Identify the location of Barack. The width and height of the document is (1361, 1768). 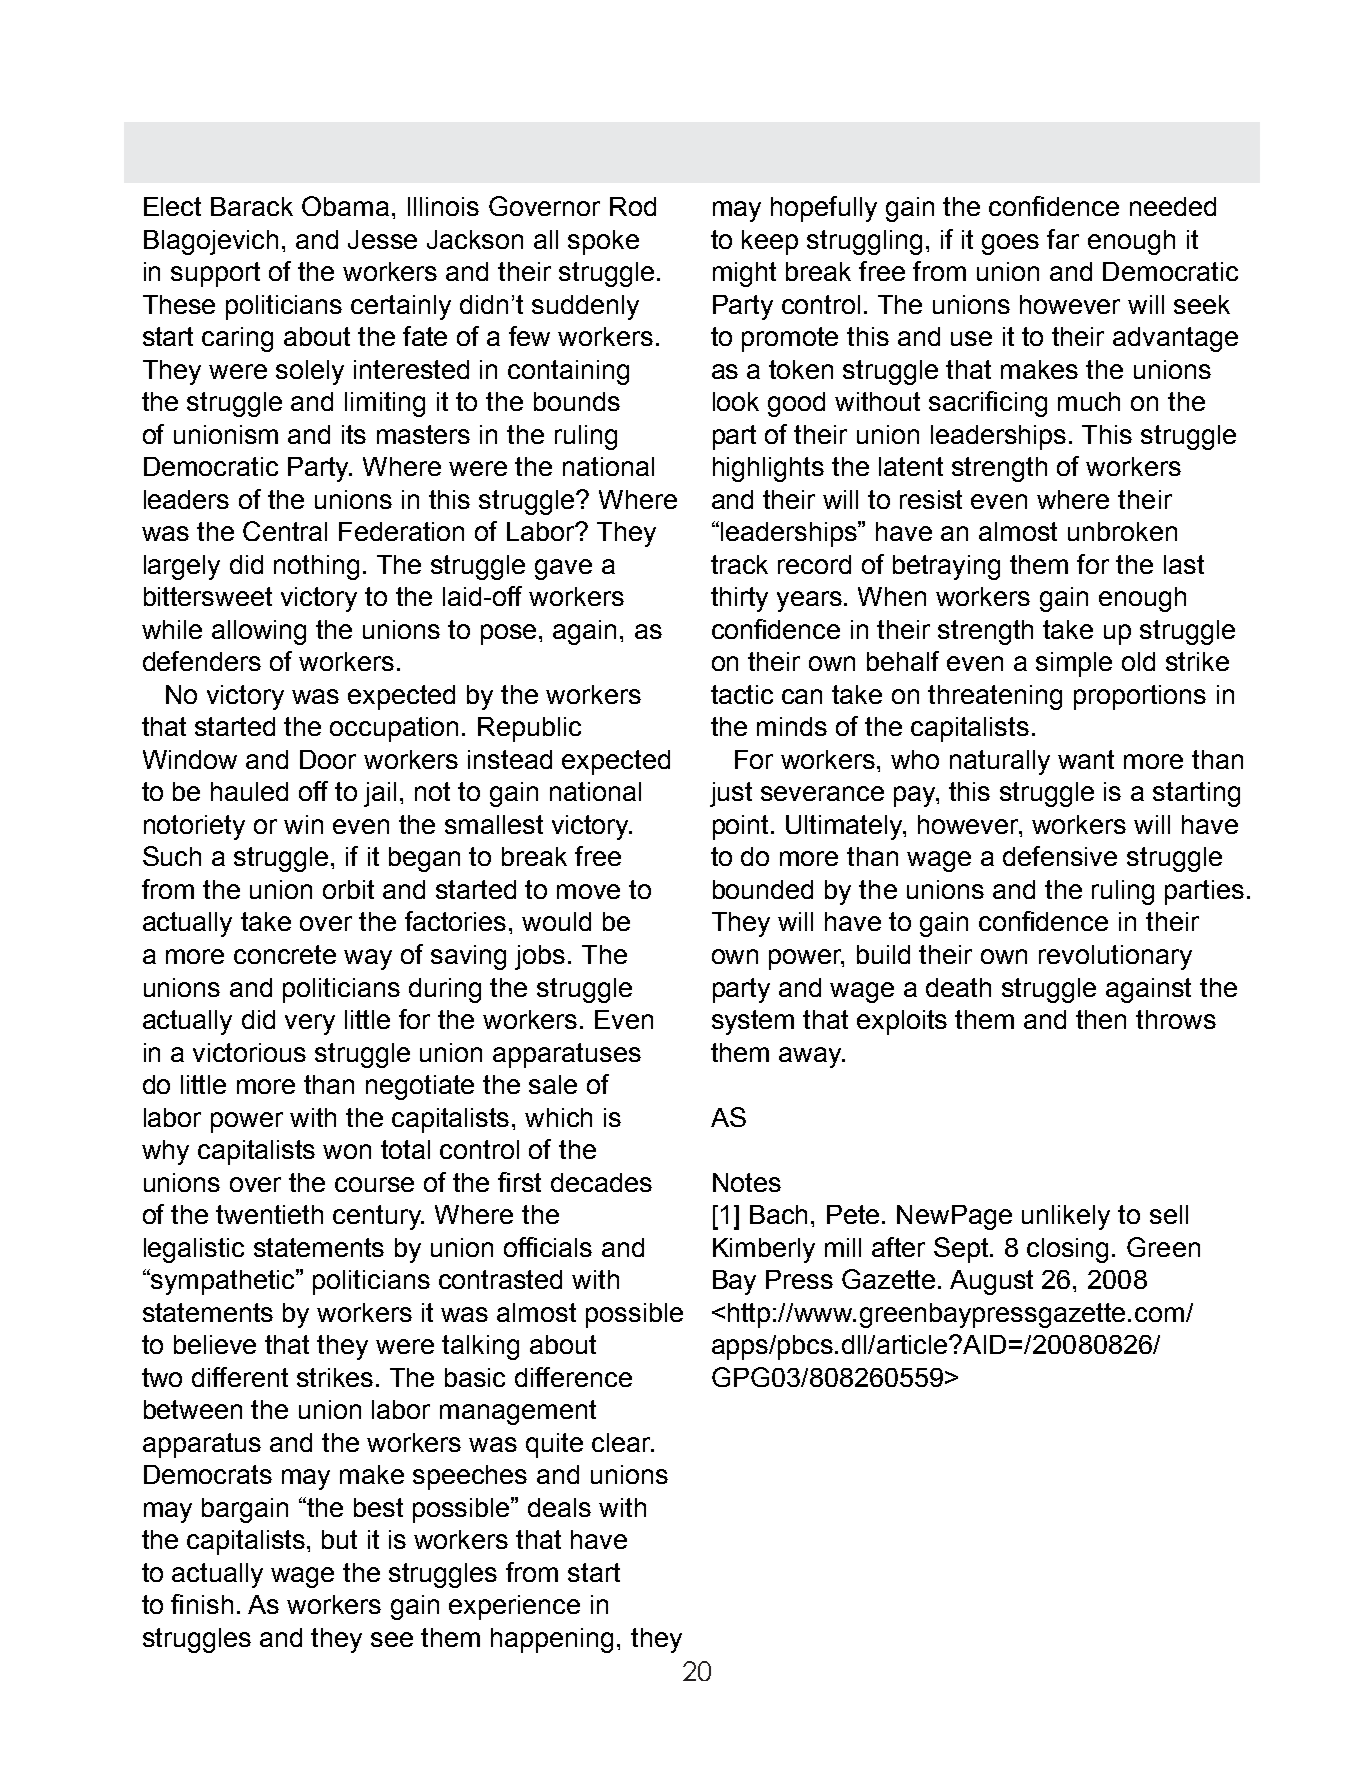
(252, 206).
